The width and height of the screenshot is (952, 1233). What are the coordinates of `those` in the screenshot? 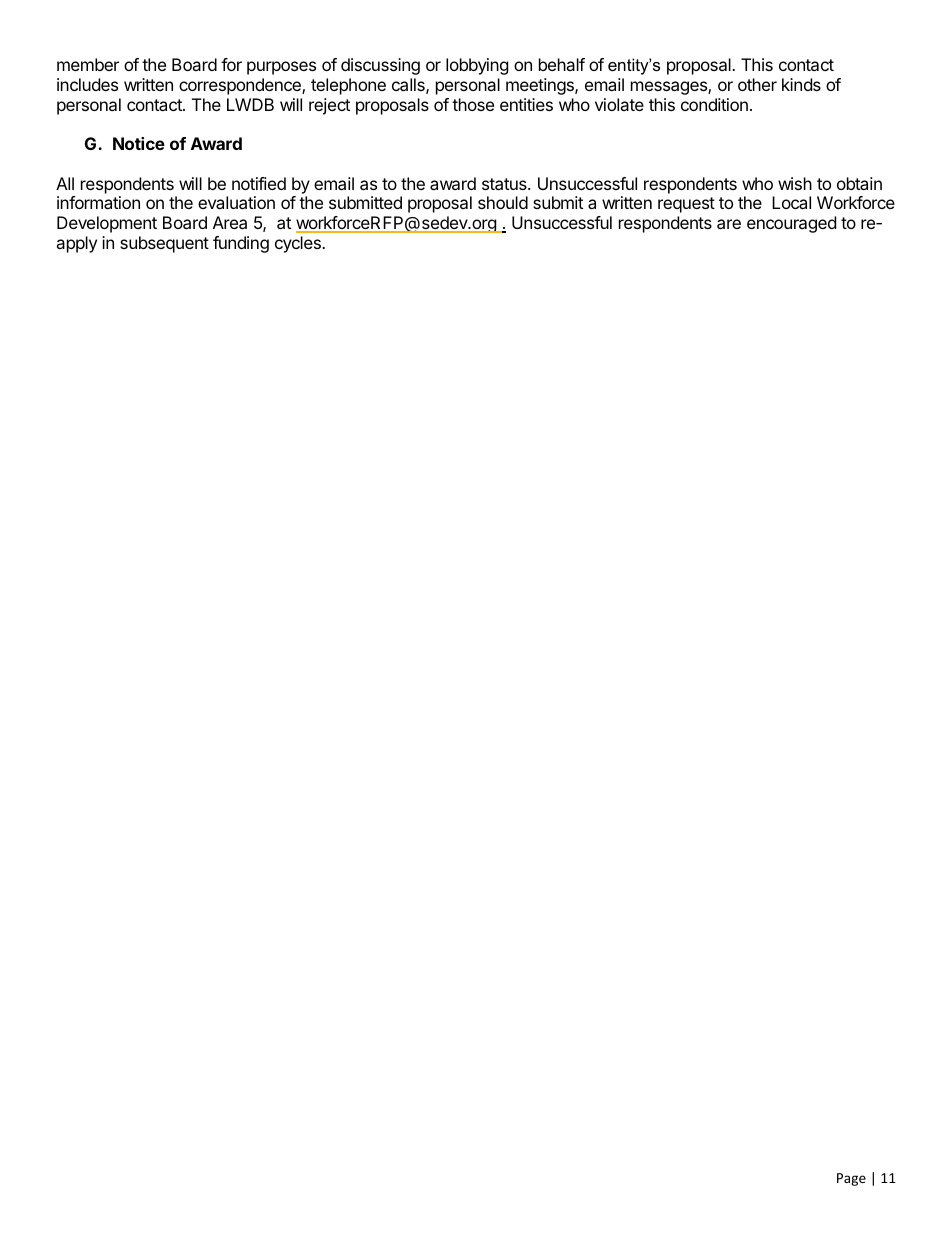 It's located at (473, 104).
